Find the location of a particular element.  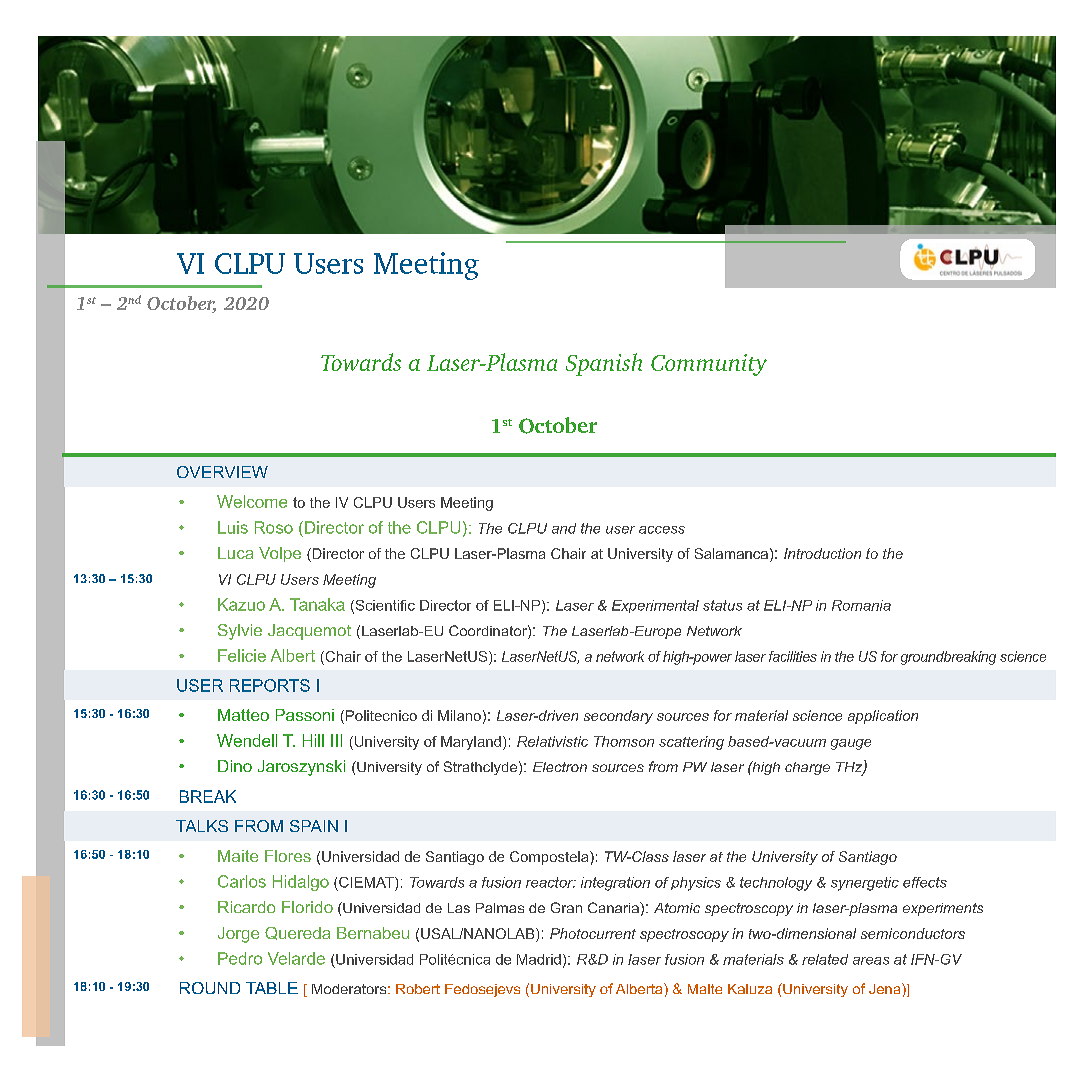

REPORTS is located at coordinates (270, 685).
